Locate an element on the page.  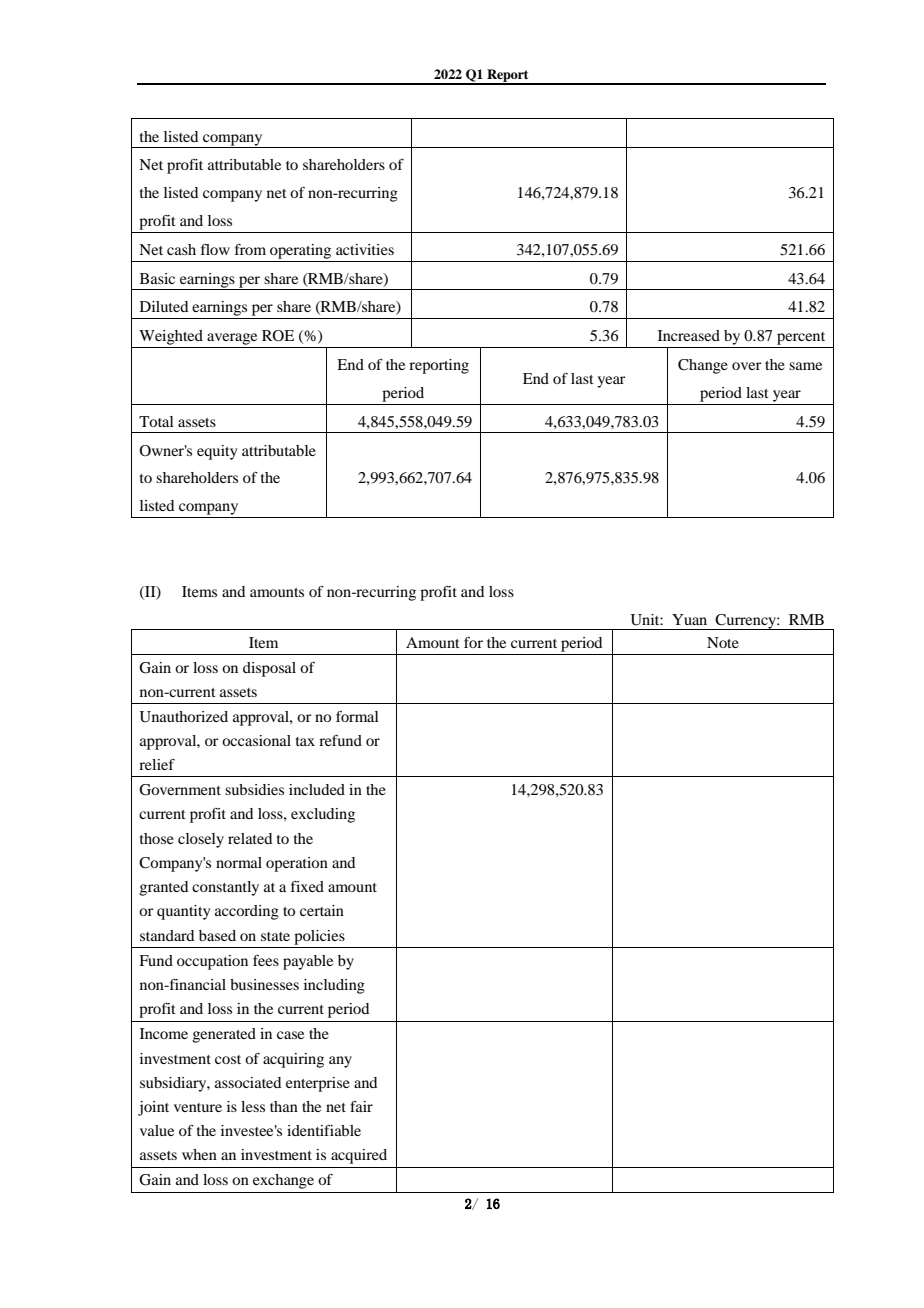
Note is located at coordinates (723, 642).
